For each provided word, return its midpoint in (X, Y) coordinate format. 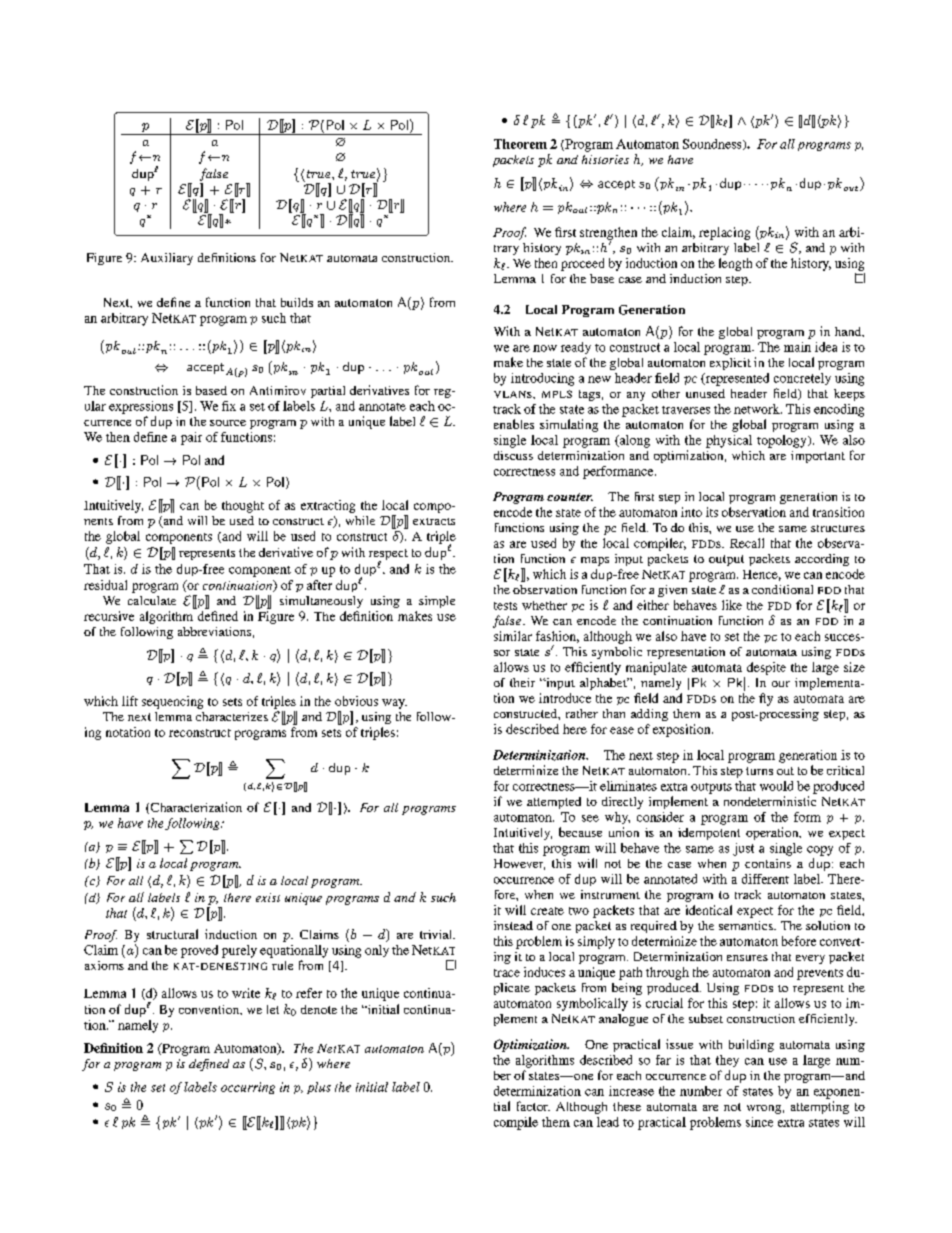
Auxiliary (167, 259)
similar (513, 636)
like (732, 605)
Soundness (713, 144)
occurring (248, 1088)
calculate (152, 600)
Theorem (520, 144)
